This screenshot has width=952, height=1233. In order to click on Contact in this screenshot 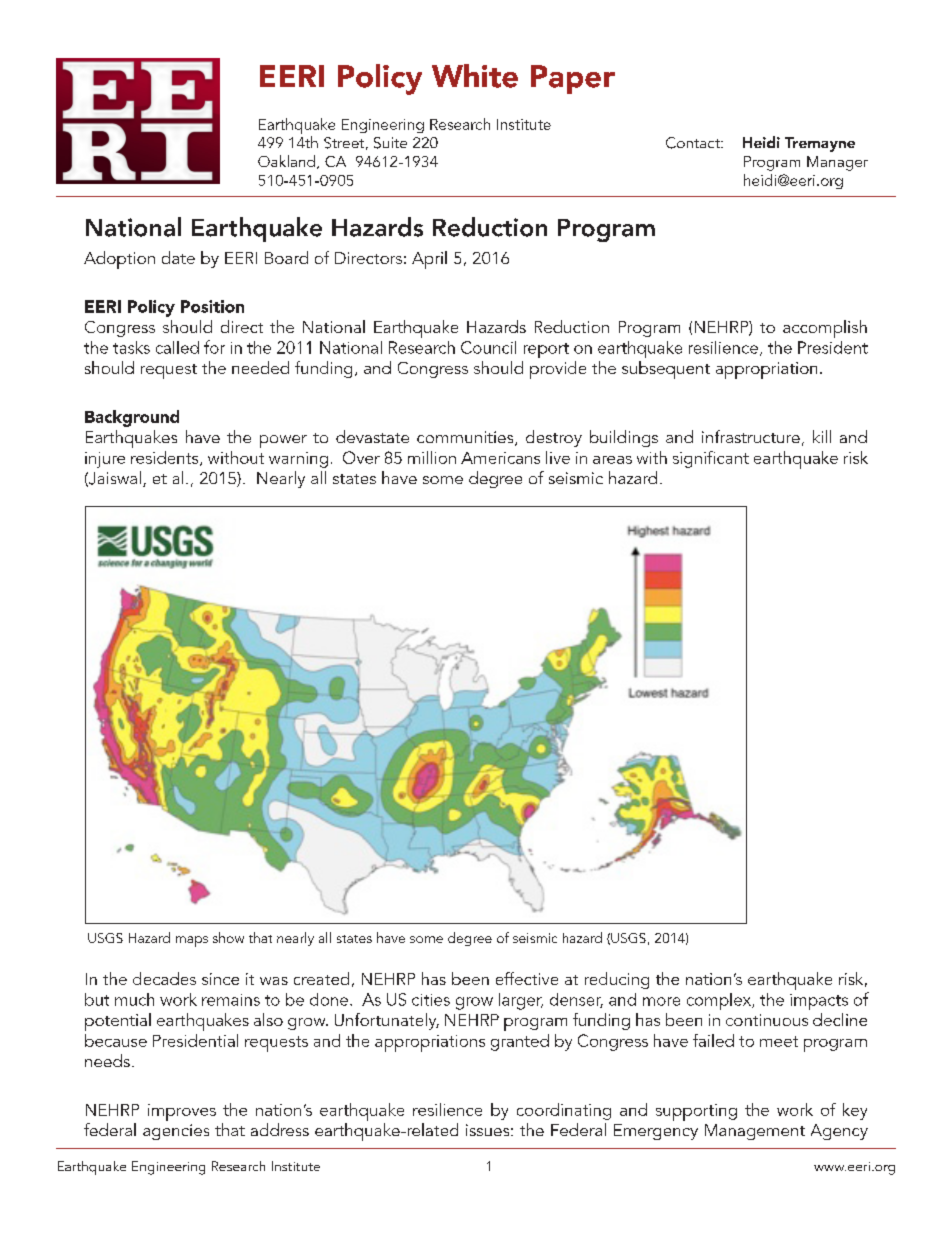, I will do `click(694, 143)`.
